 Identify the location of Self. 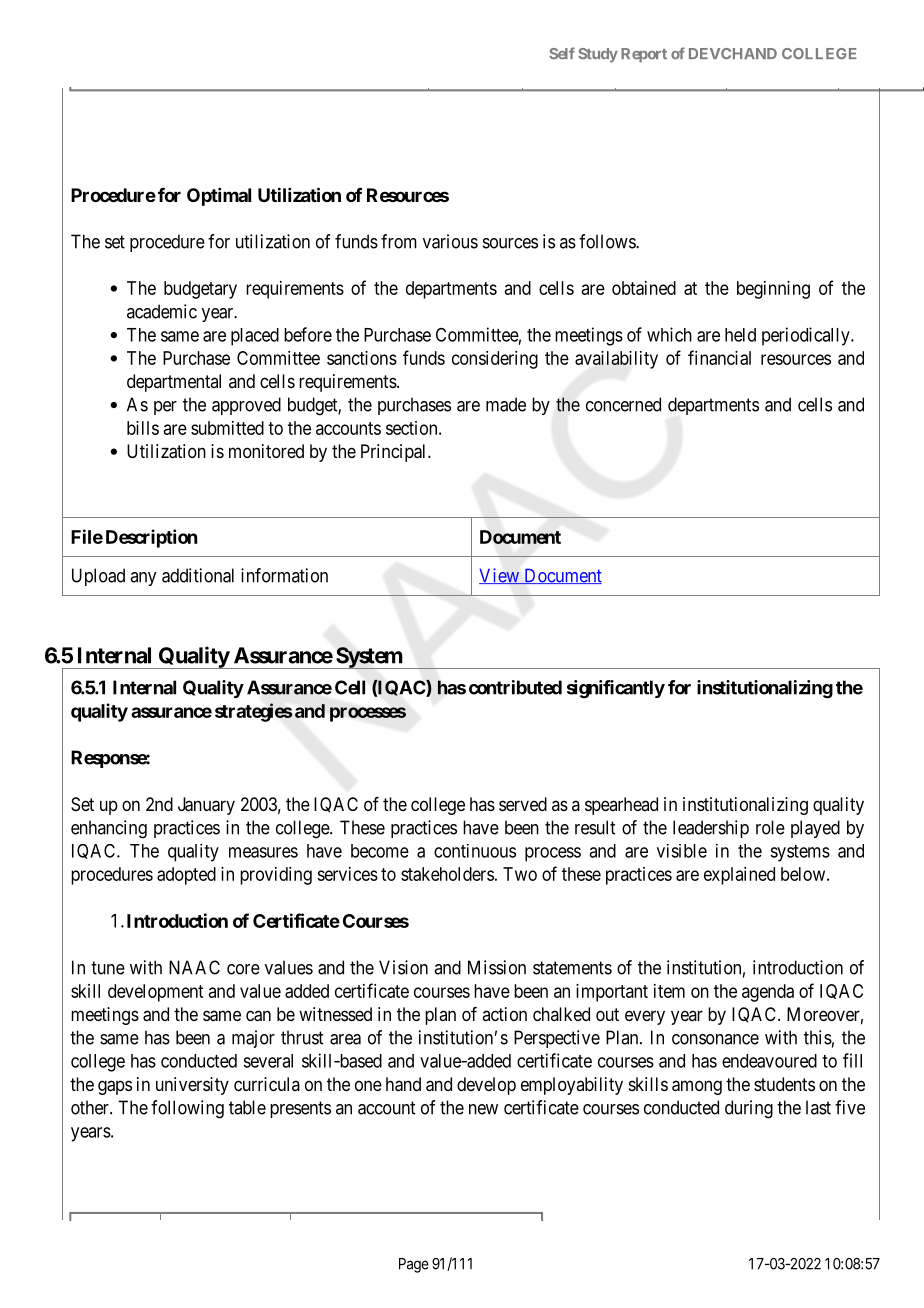
(562, 53).
